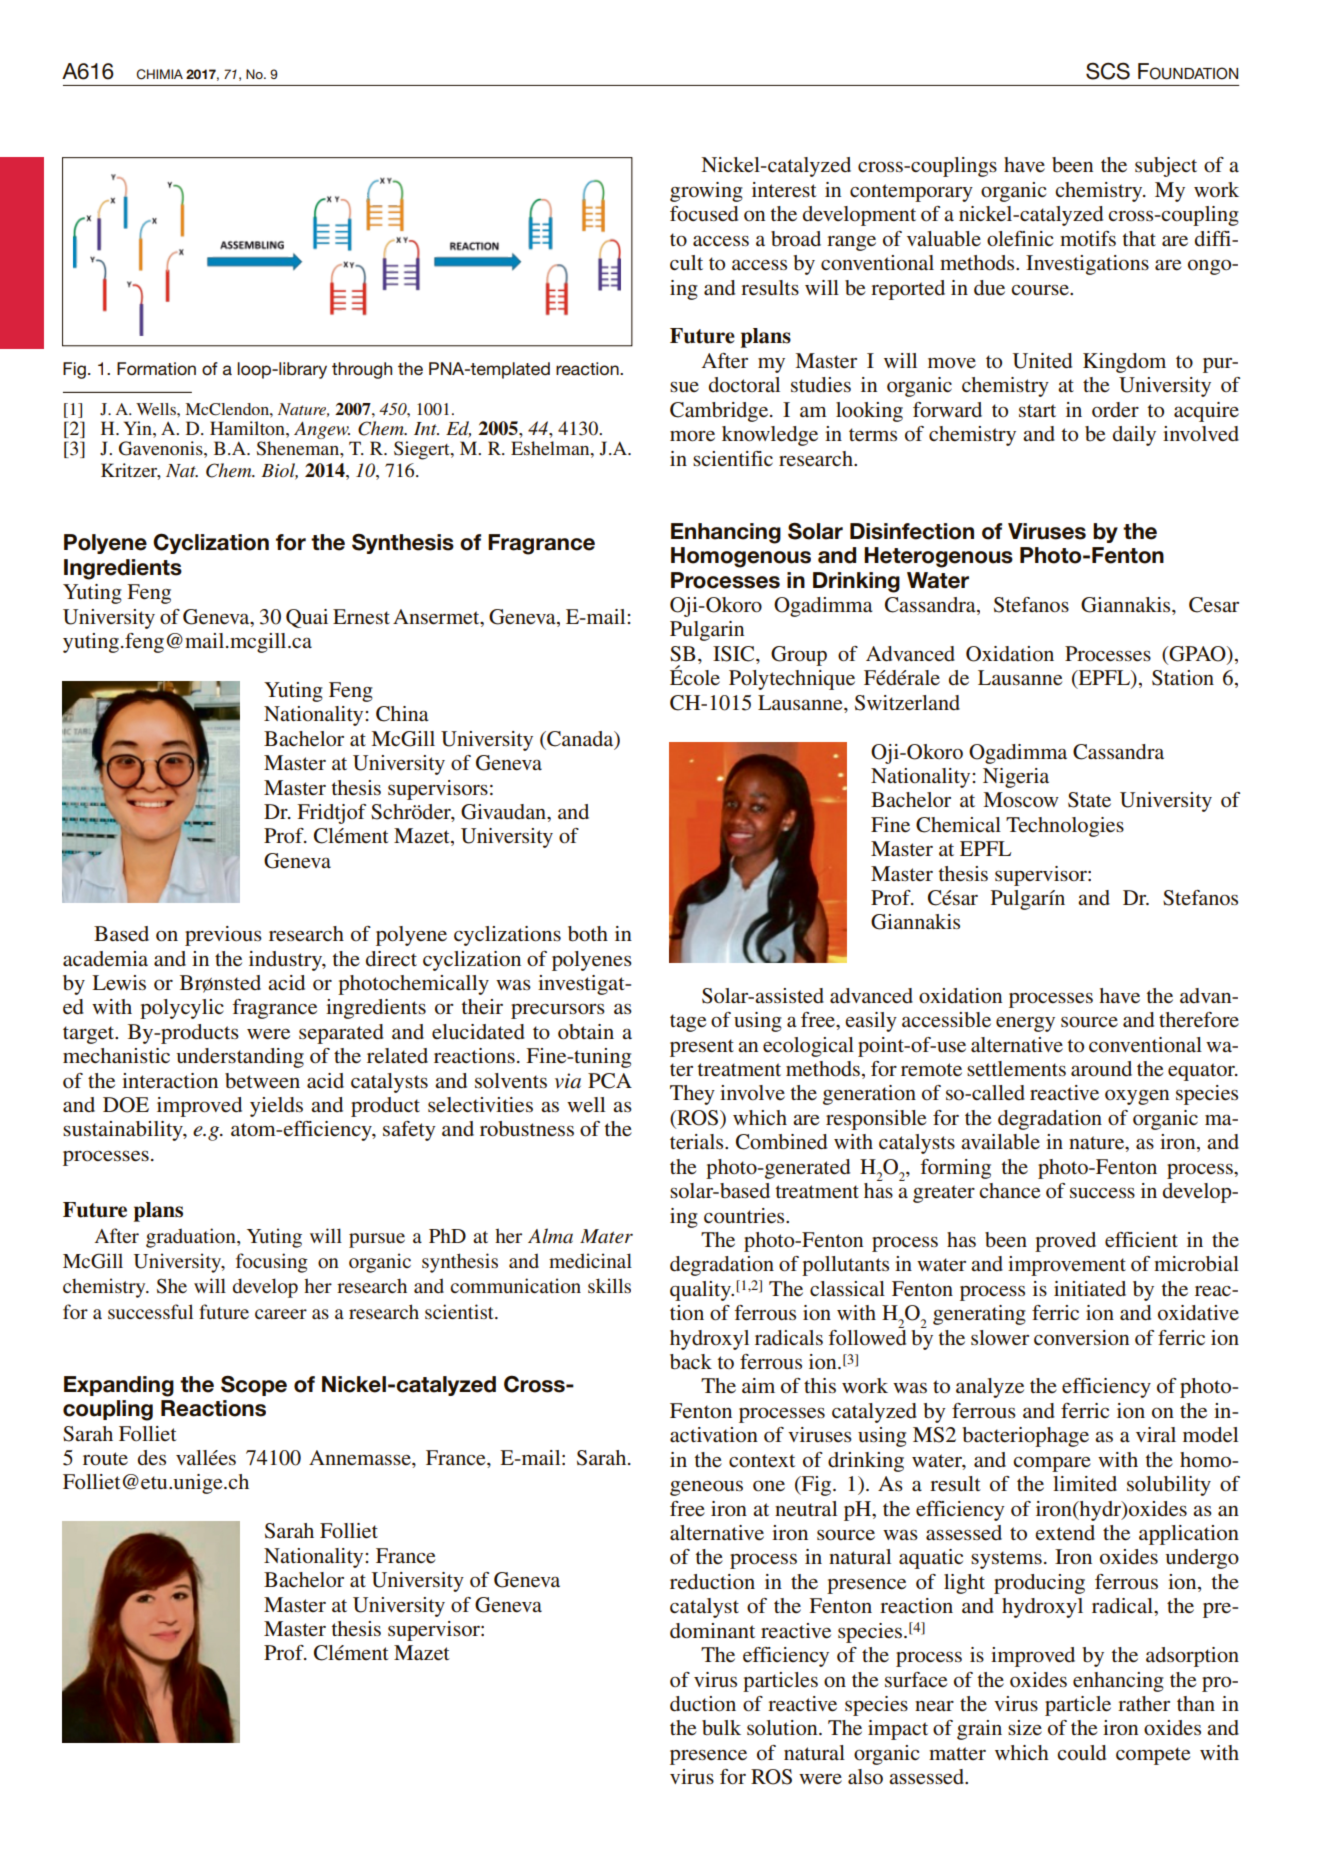 The height and width of the page is (1869, 1321). I want to click on route, so click(105, 1459).
